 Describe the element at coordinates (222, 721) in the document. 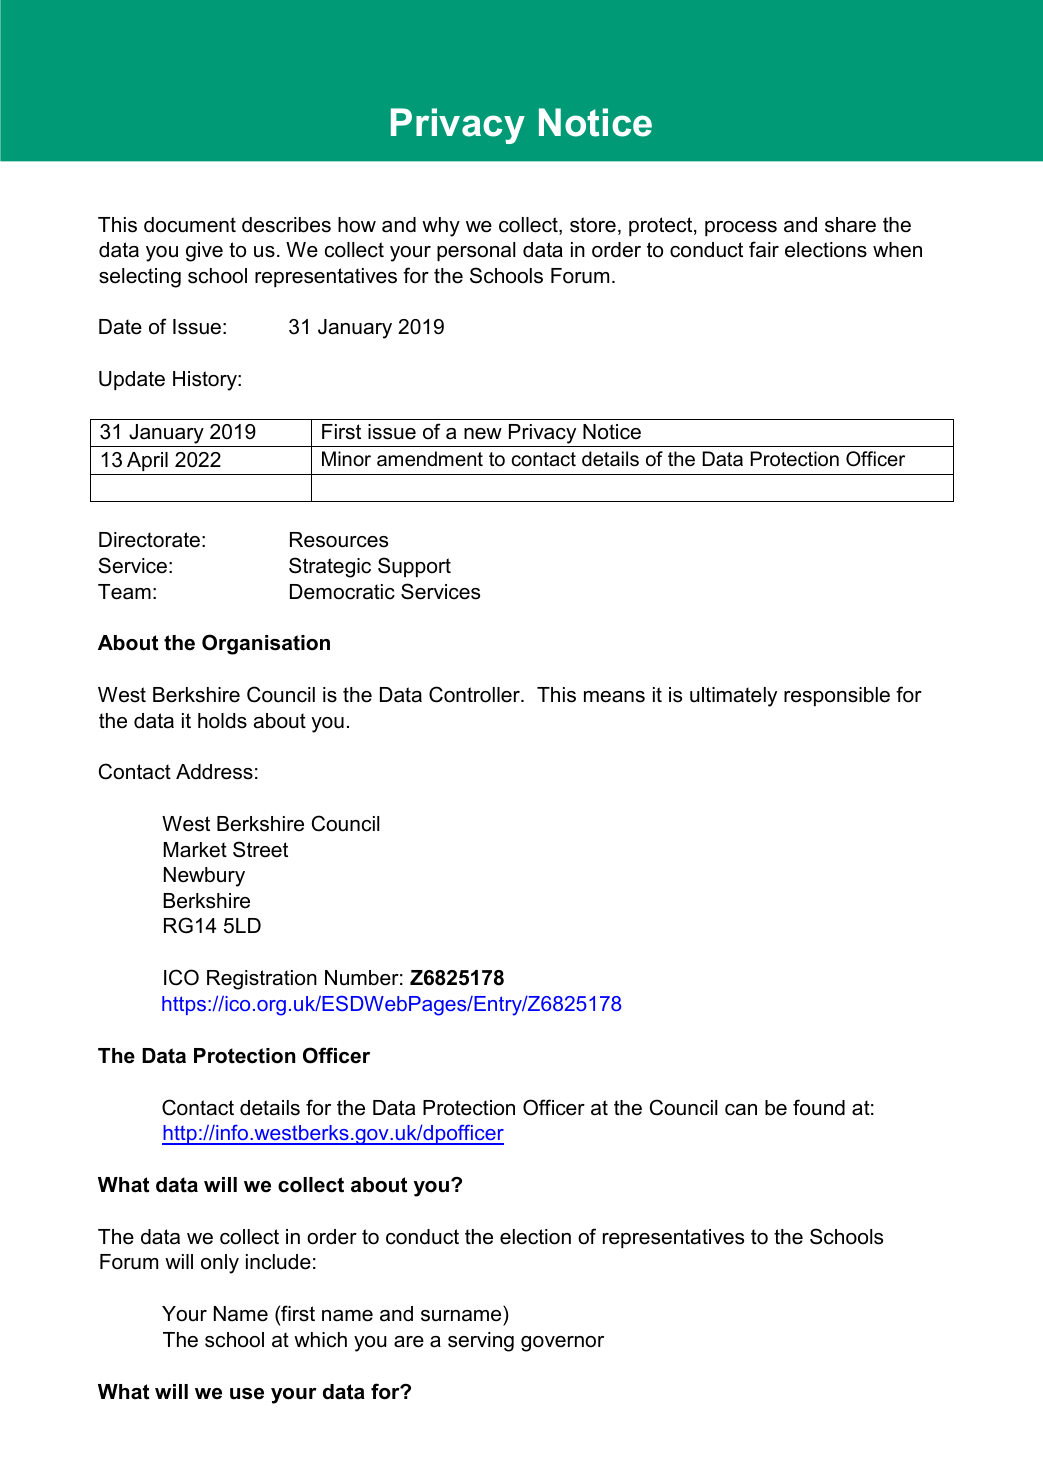

I see `holds` at that location.
